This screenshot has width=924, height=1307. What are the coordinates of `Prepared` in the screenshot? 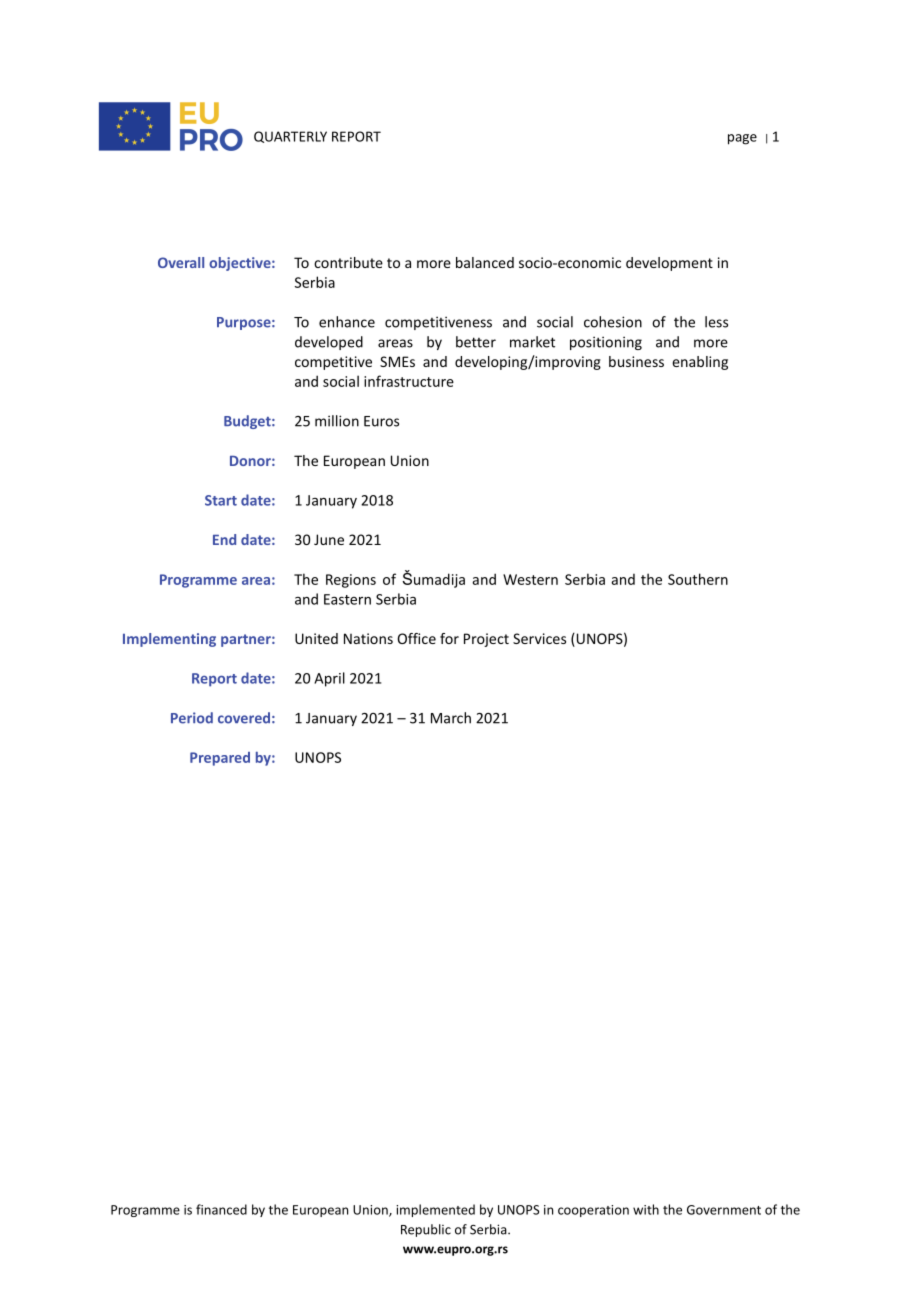 It's located at (220, 759).
